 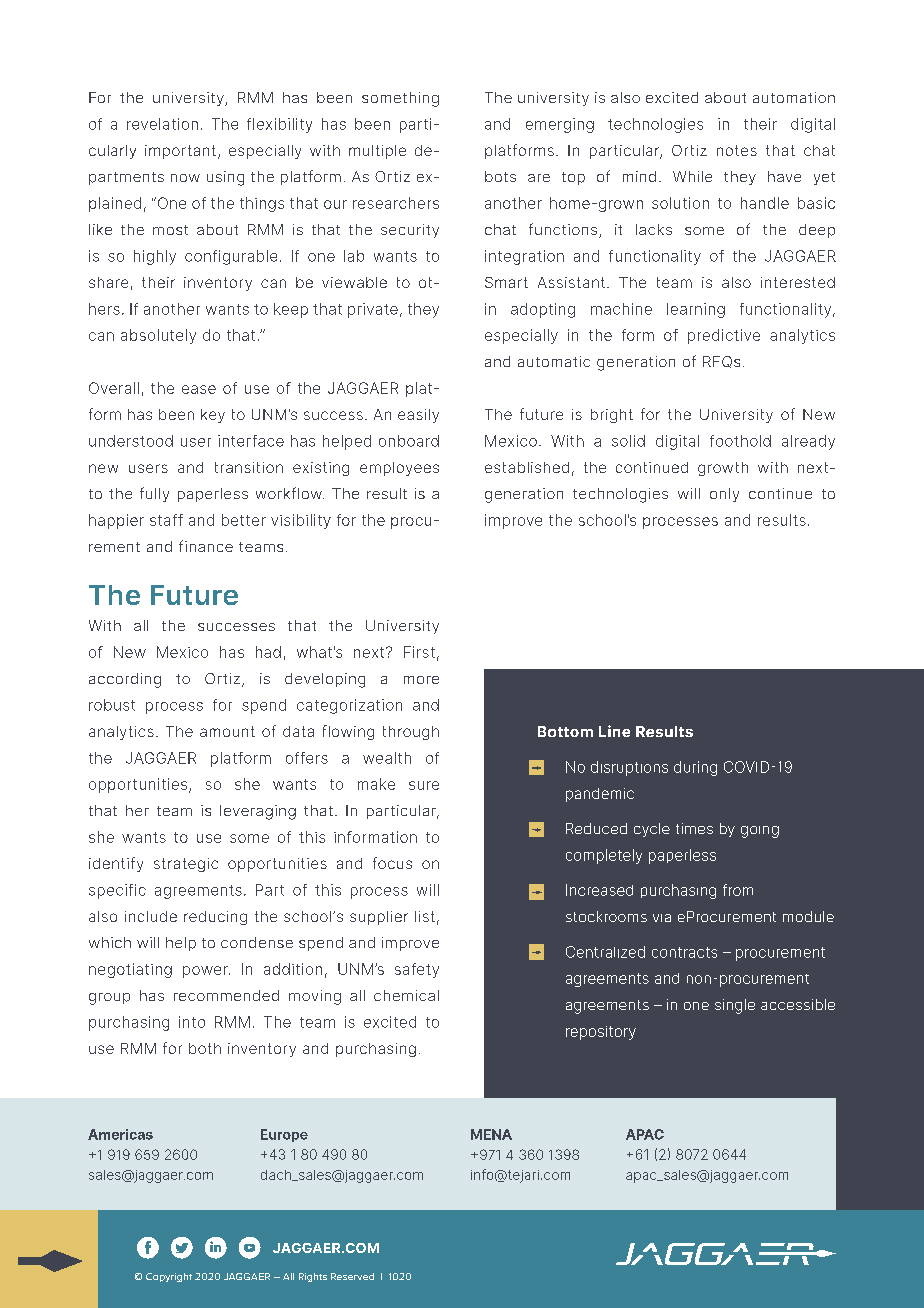 I want to click on only, so click(x=724, y=495).
